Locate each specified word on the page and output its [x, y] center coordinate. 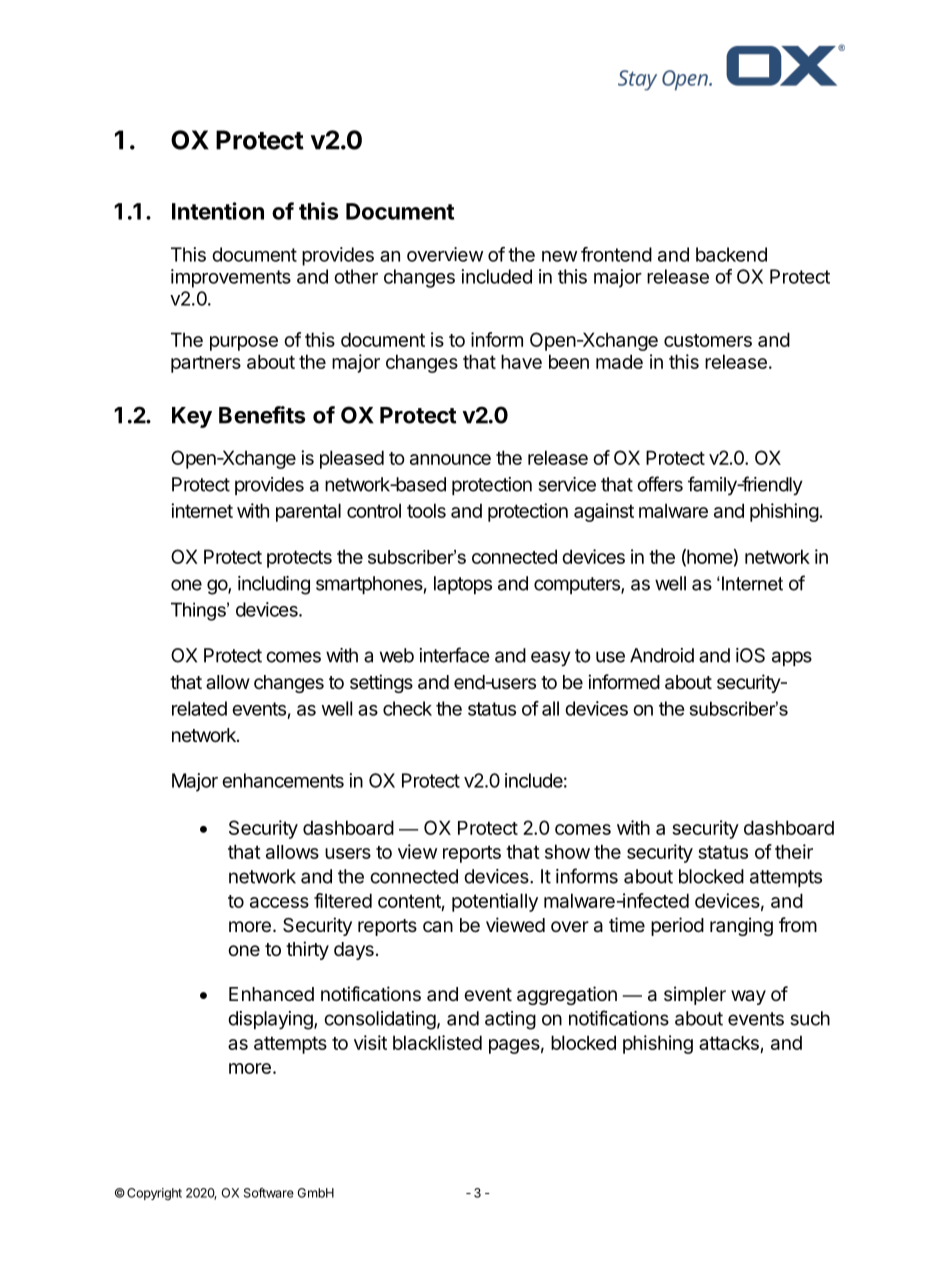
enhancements [283, 780]
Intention [218, 211]
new [559, 256]
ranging [741, 926]
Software [269, 1192]
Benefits [262, 415]
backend [731, 254]
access [279, 902]
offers [660, 484]
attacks [730, 1044]
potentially [495, 902]
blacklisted [437, 1042]
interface [455, 655]
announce [450, 459]
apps [792, 658]
